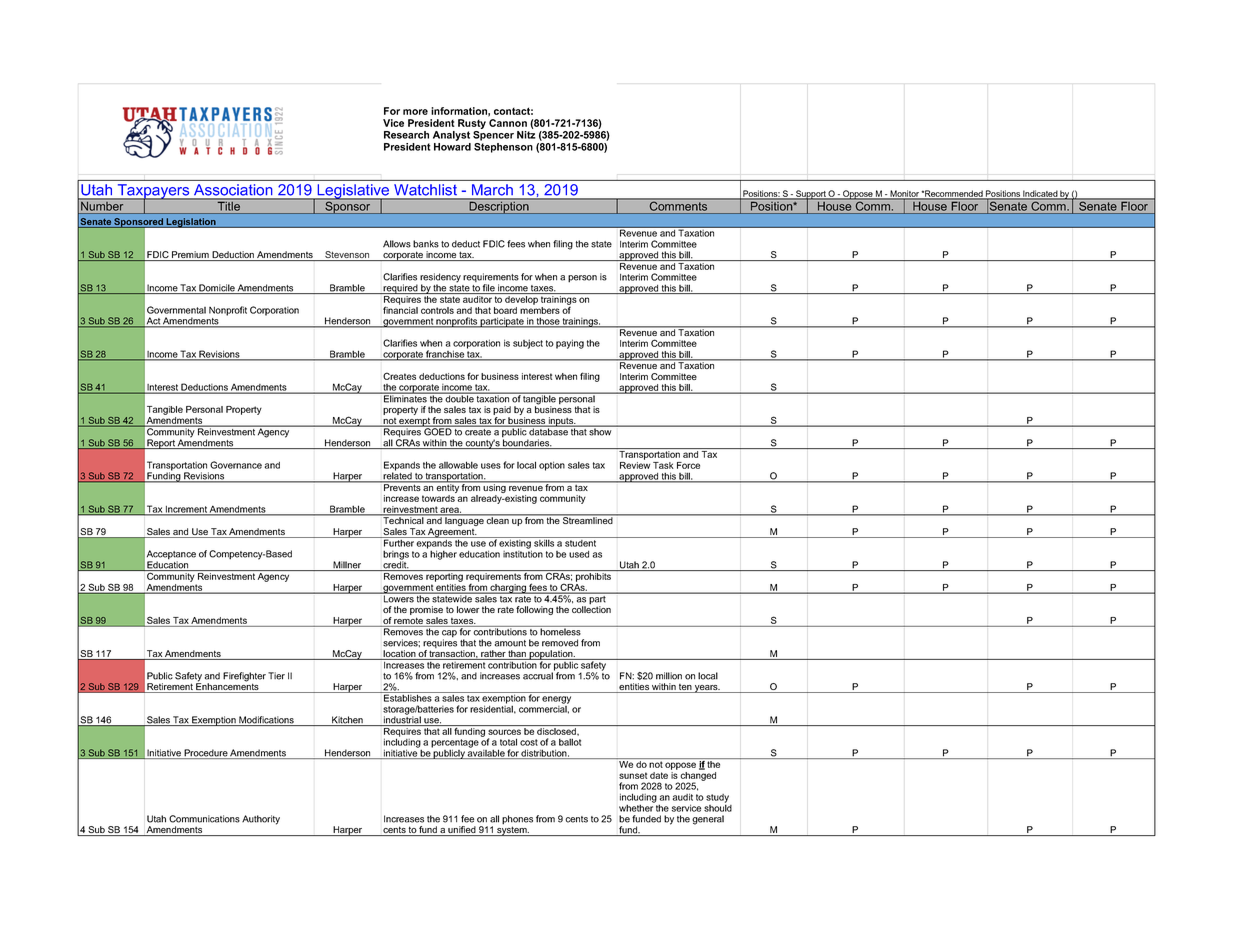  Describe the element at coordinates (637, 807) in the document. I see `whether` at that location.
